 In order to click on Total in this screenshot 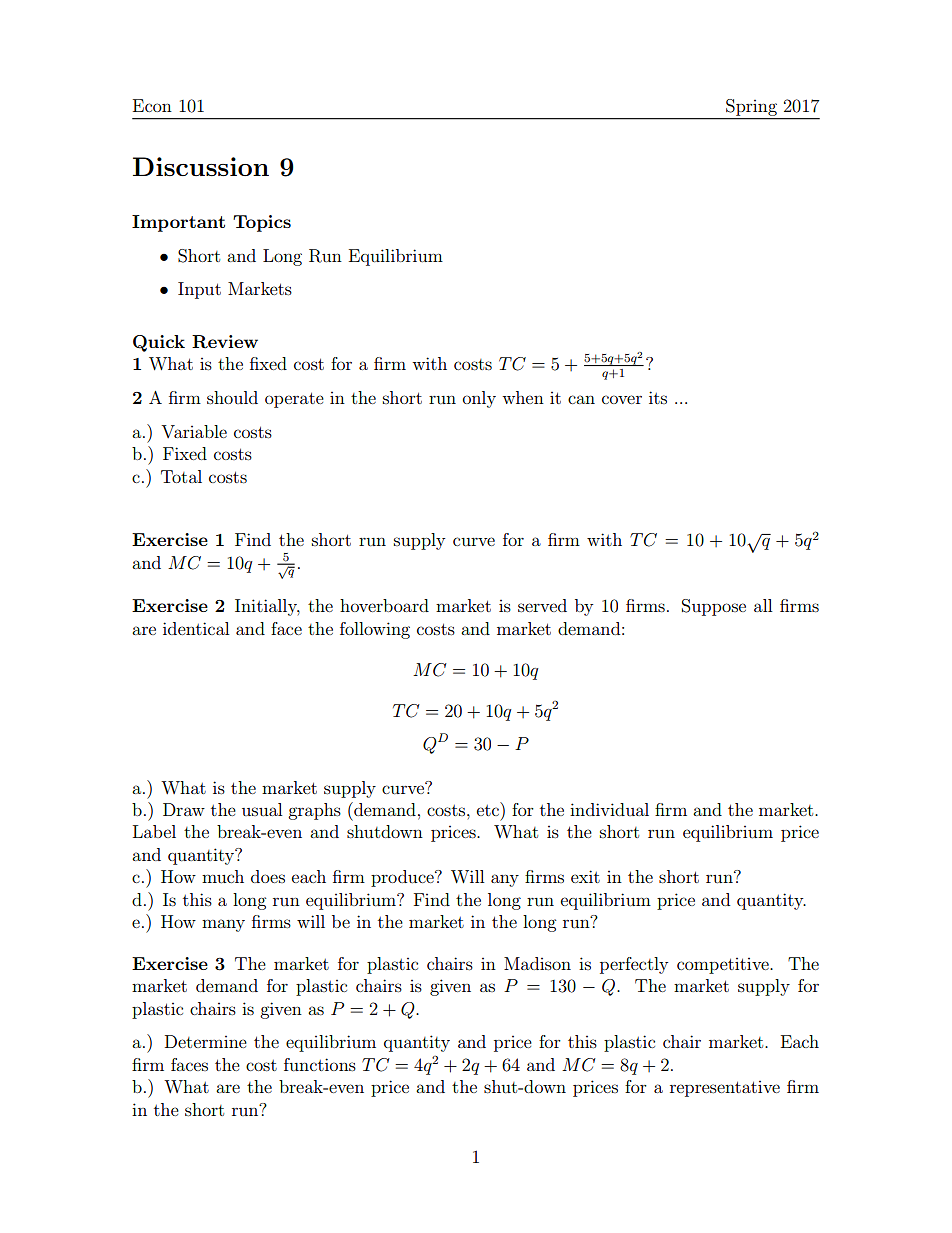, I will do `click(181, 476)`.
